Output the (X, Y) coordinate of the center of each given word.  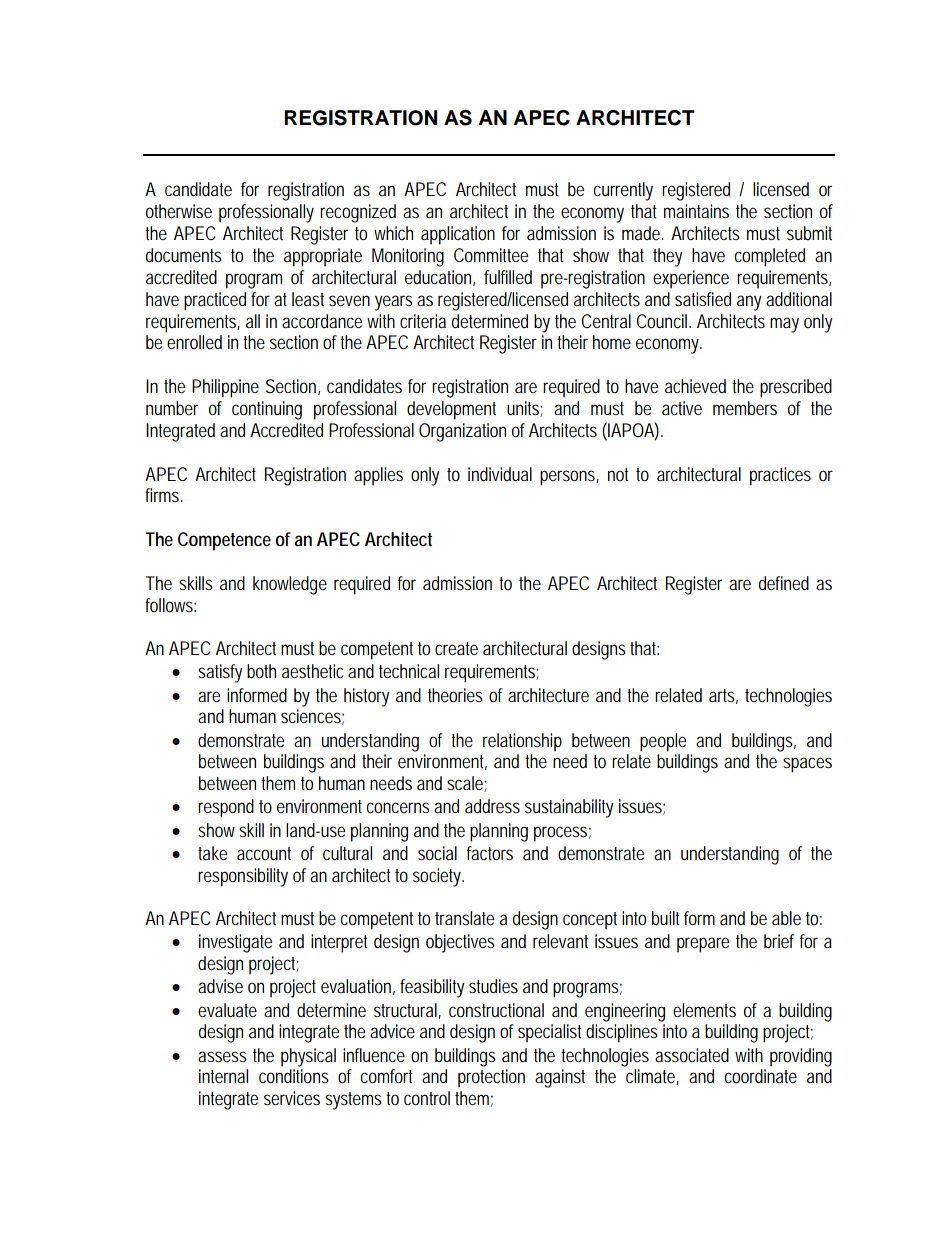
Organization (462, 432)
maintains (696, 211)
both (261, 671)
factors (490, 853)
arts (723, 696)
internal (223, 1076)
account (264, 853)
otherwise (179, 211)
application (458, 235)
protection (491, 1078)
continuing (267, 410)
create (456, 648)
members (745, 408)
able (786, 918)
